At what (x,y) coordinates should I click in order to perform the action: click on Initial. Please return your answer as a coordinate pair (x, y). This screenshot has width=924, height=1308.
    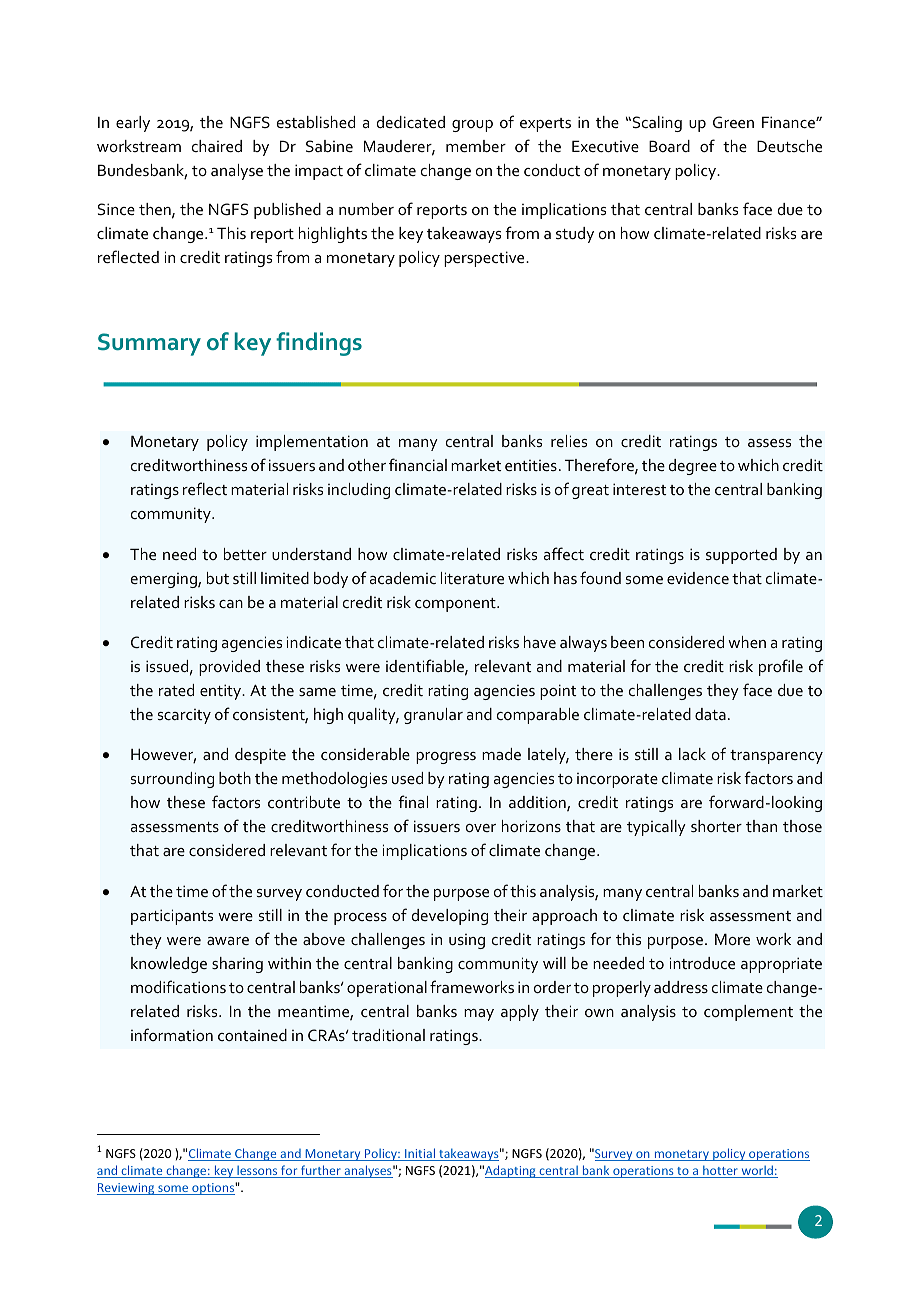
    Looking at the image, I should click on (420, 1154).
